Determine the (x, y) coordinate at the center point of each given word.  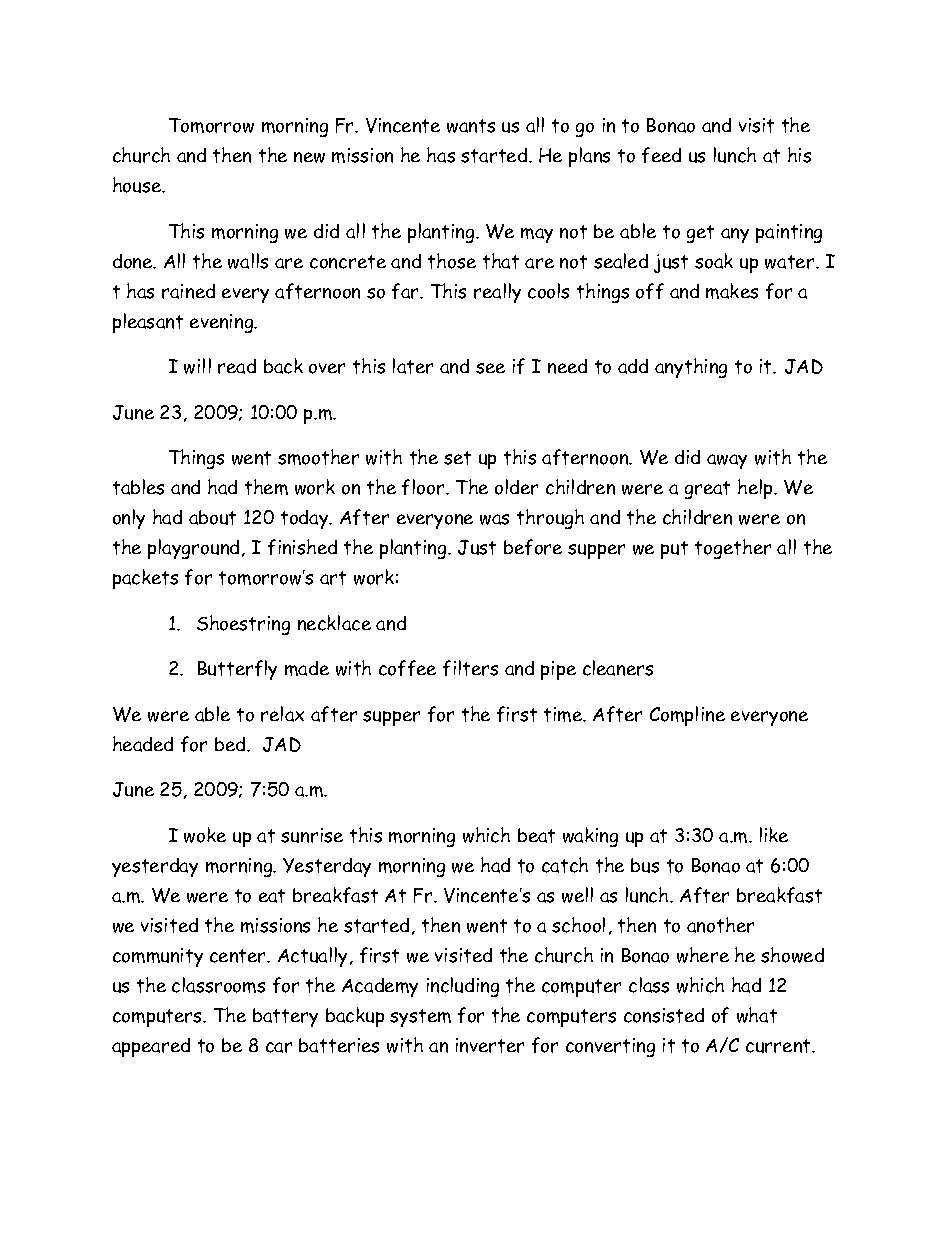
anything (691, 368)
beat (536, 835)
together (733, 549)
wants (471, 126)
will (197, 366)
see (490, 368)
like (774, 834)
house (138, 185)
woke (205, 835)
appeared (151, 1047)
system (420, 1018)
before (533, 547)
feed (661, 155)
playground (193, 549)
